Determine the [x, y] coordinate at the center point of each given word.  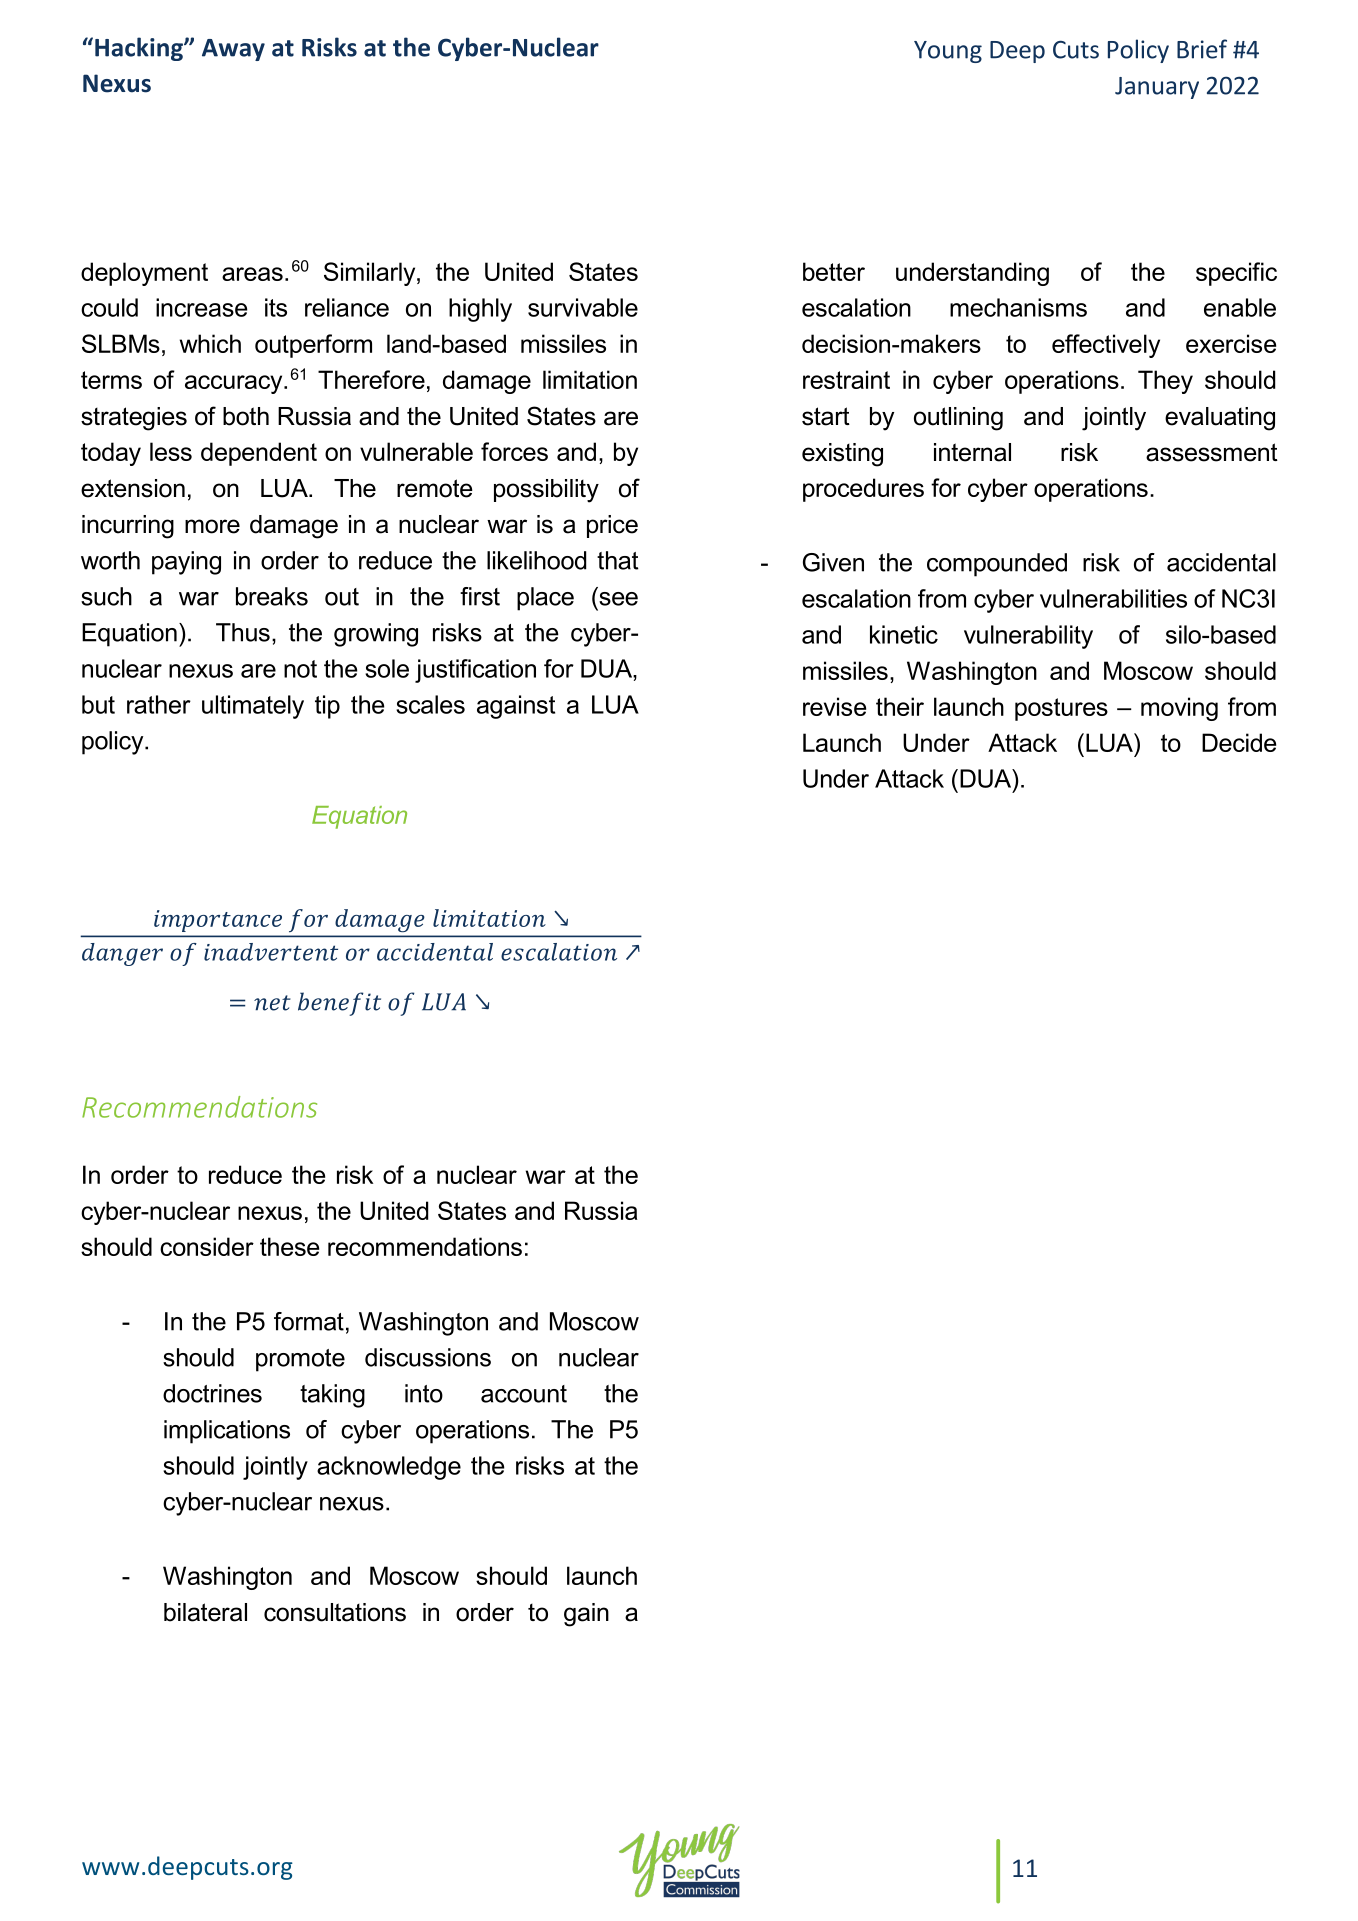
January [1157, 88]
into [424, 1393]
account [524, 1394]
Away [233, 50]
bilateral [205, 1612]
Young [948, 52]
